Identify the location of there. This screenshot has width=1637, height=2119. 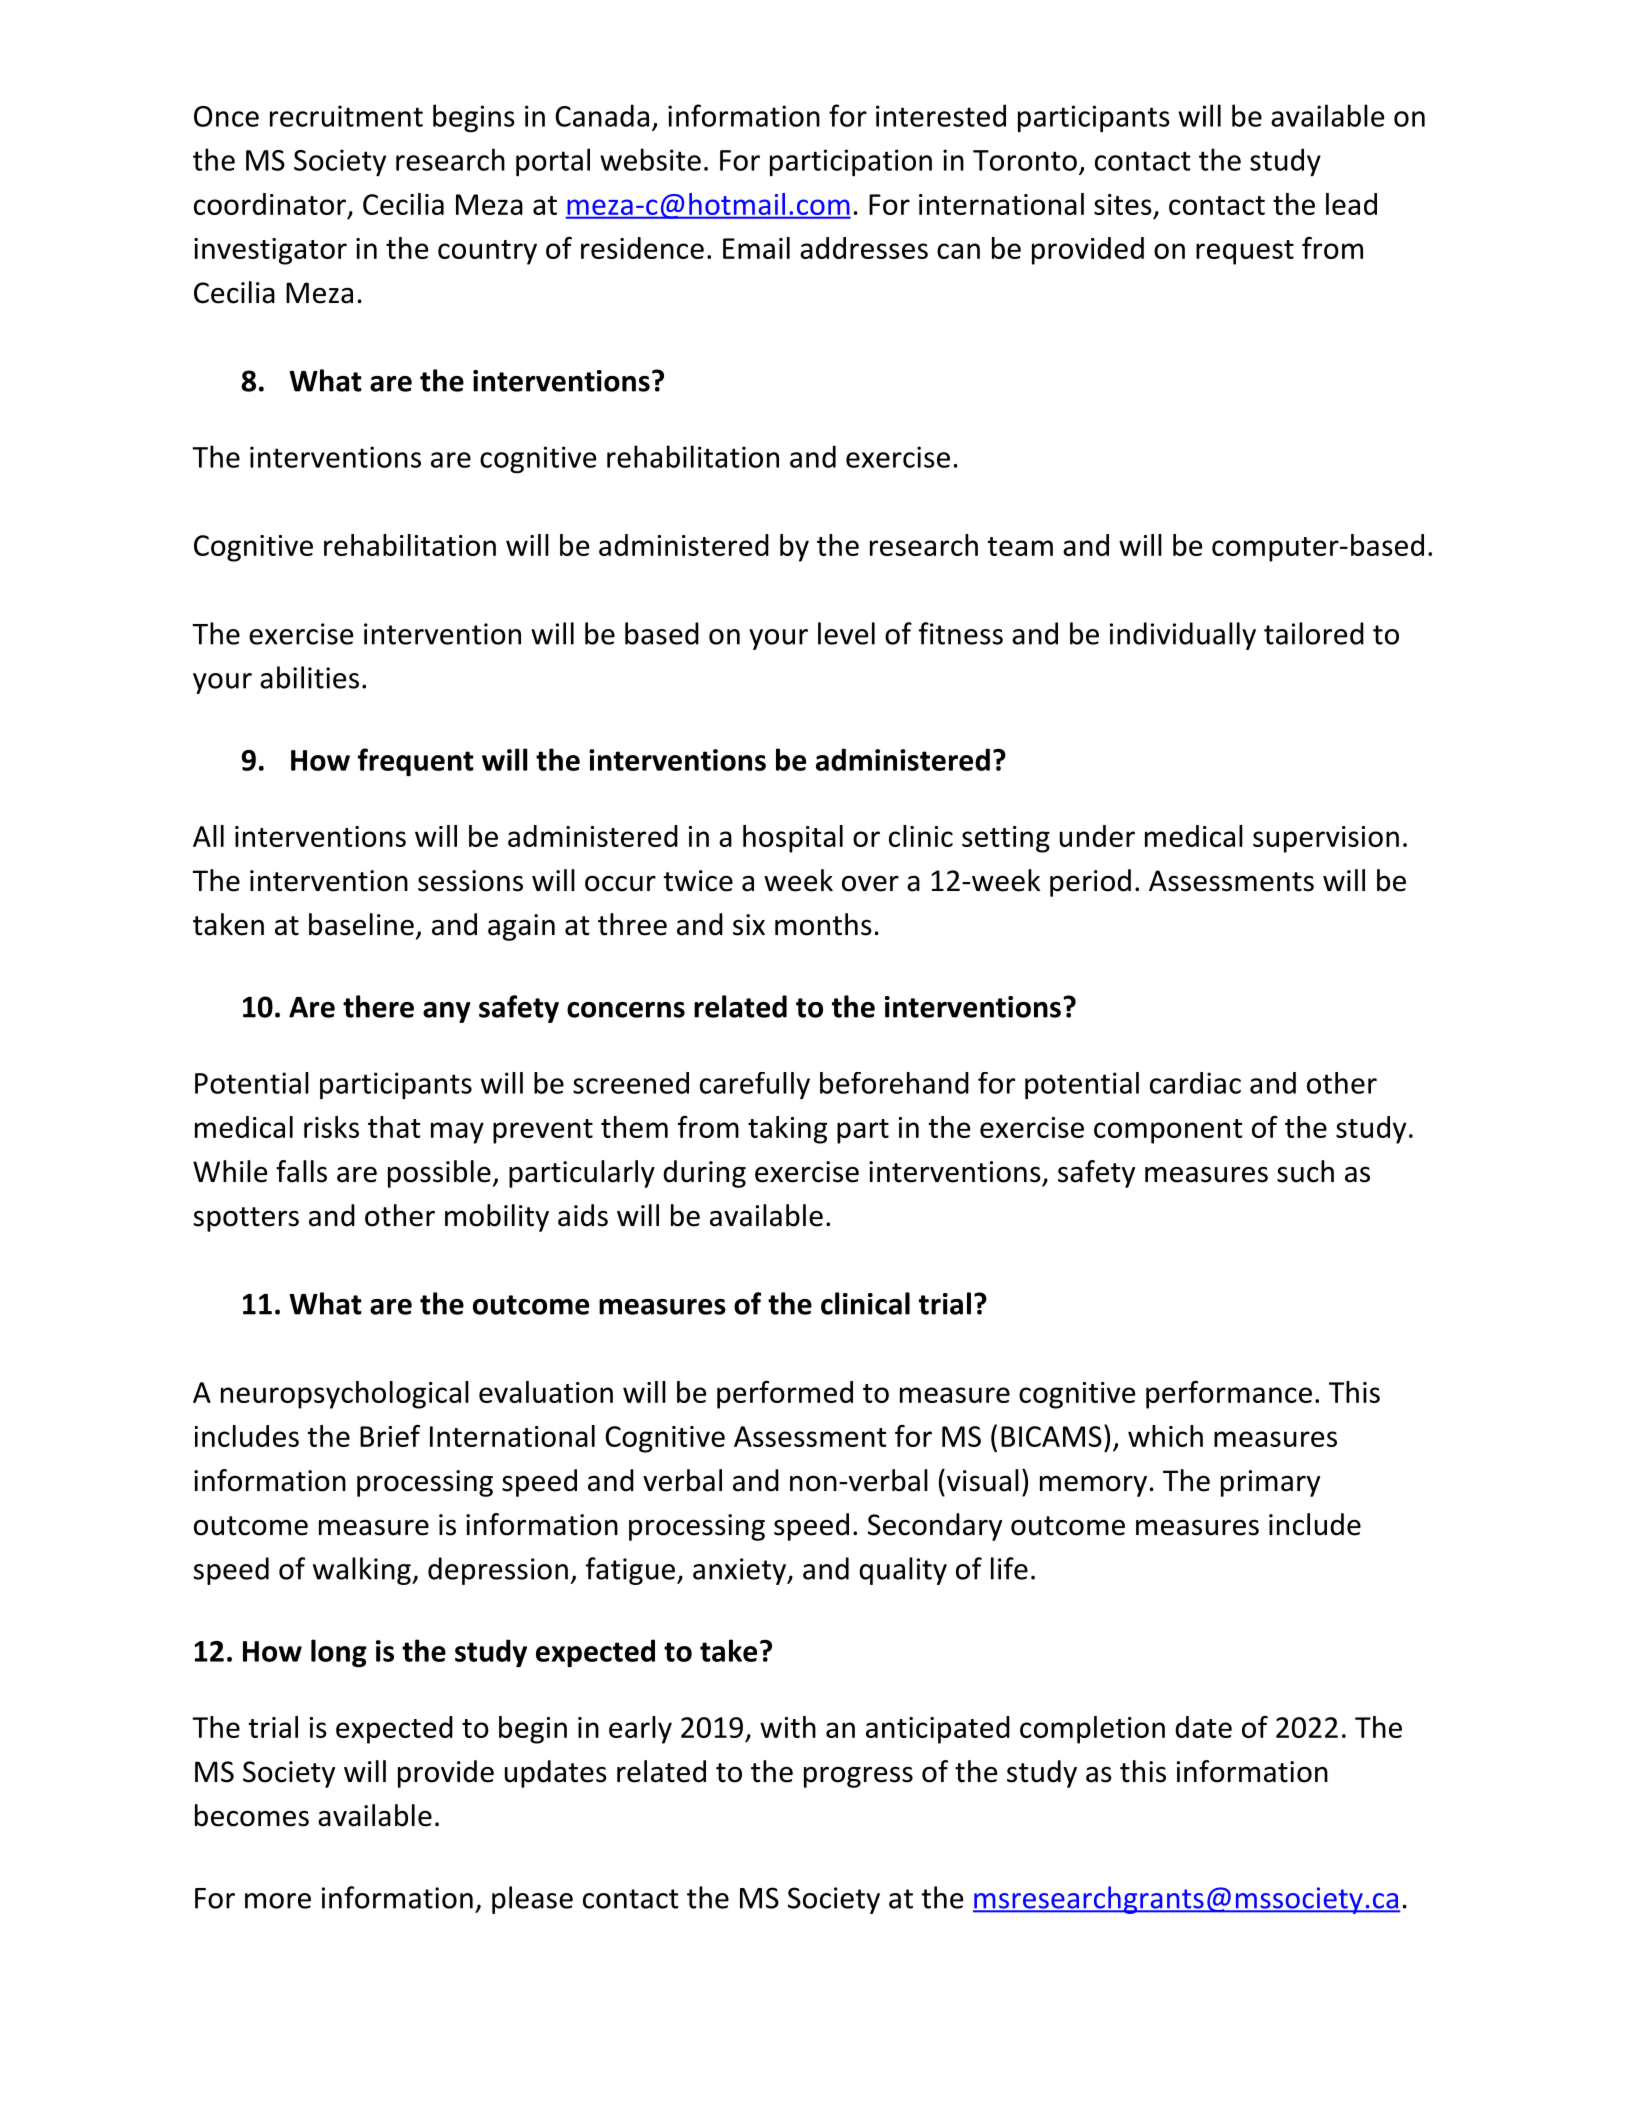
(378, 1006).
